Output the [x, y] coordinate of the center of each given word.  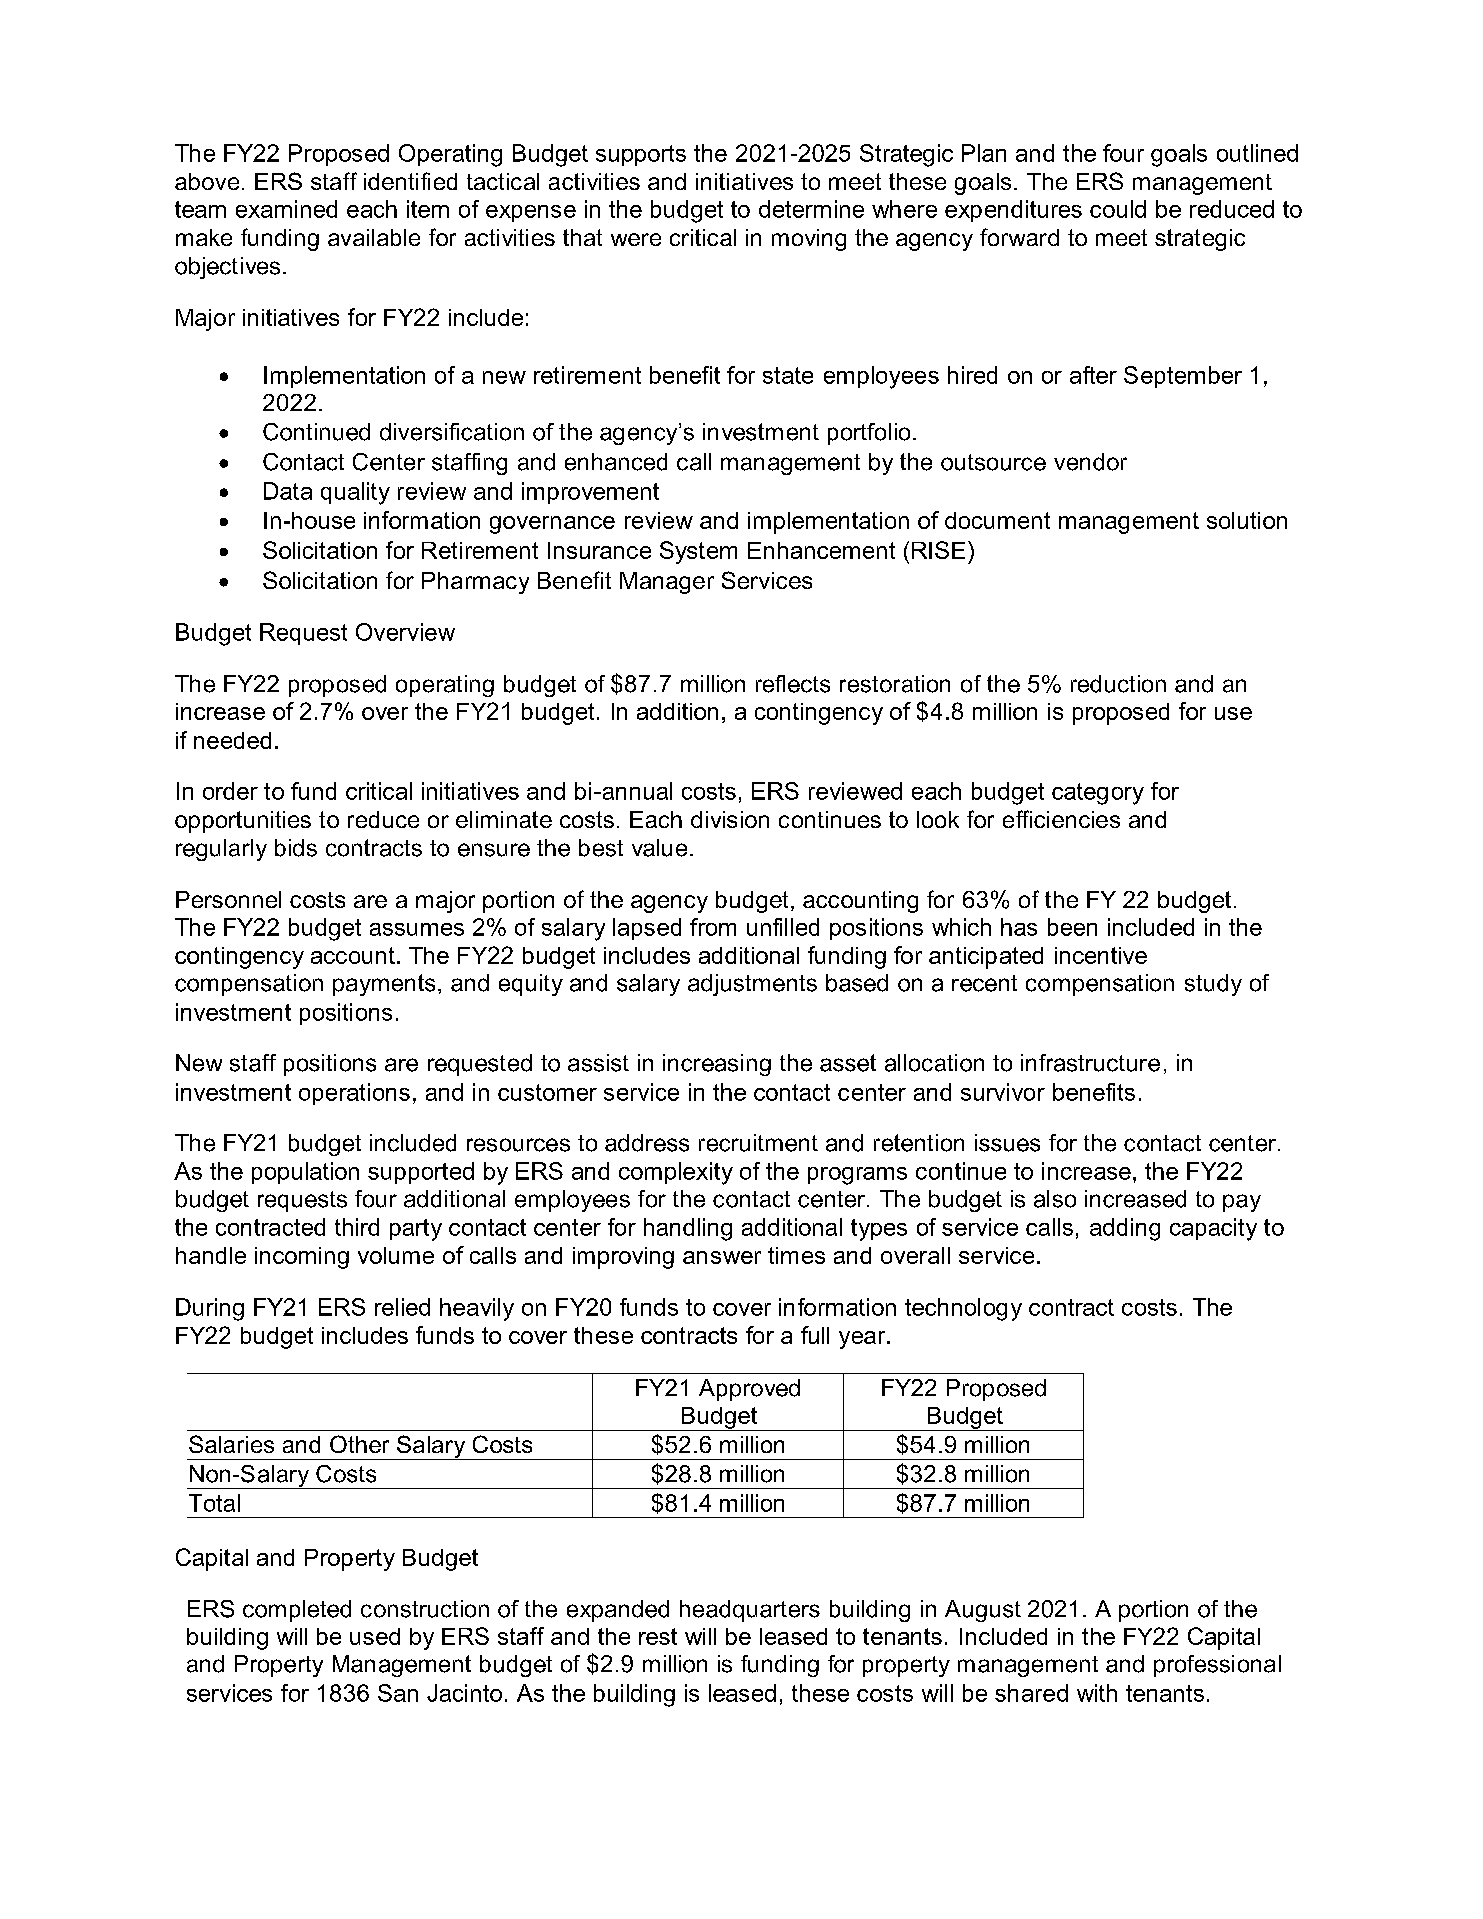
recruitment [758, 1143]
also [1055, 1199]
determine [811, 209]
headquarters [750, 1611]
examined [286, 209]
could [1118, 209]
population [305, 1173]
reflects [793, 684]
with [1097, 1693]
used [375, 1636]
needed [232, 740]
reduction [1118, 684]
